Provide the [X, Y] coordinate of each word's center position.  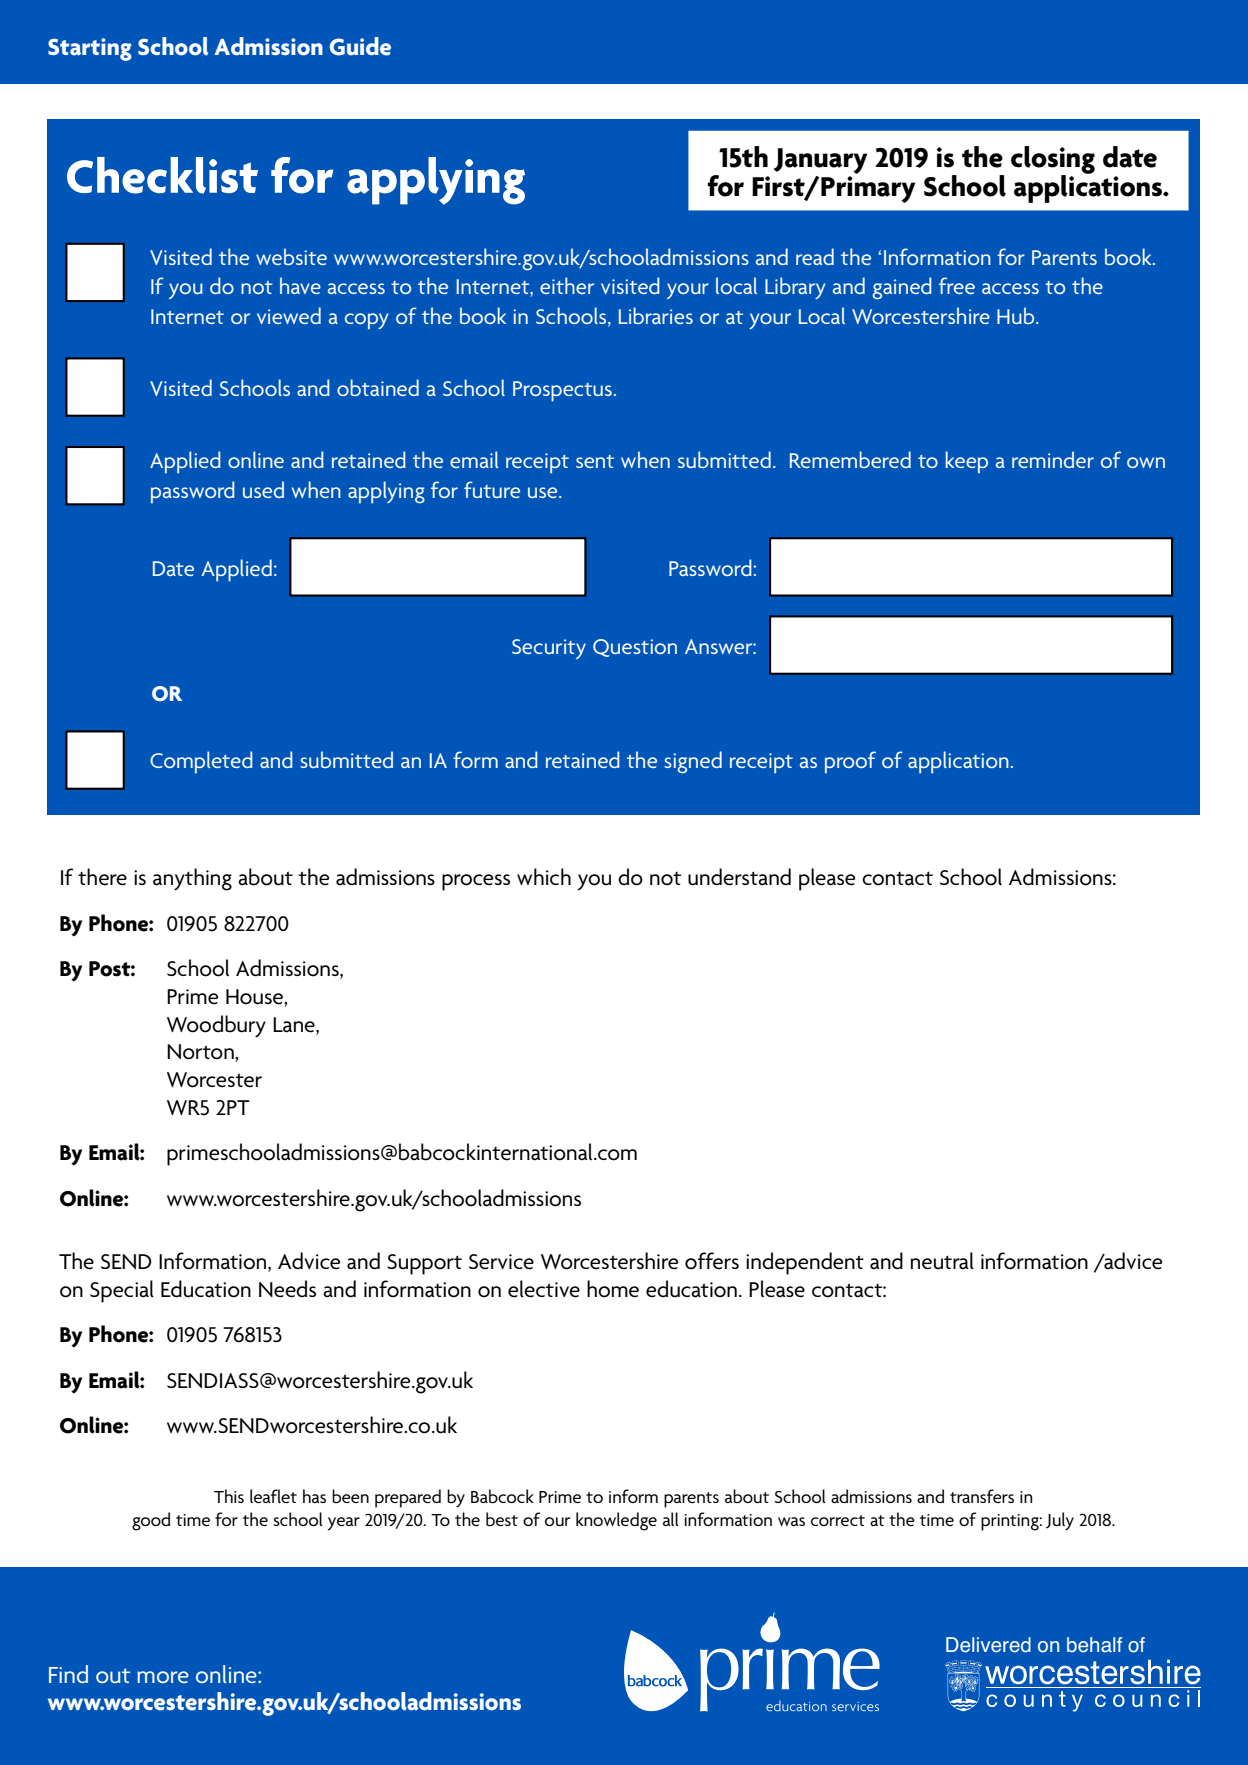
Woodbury [216, 1026]
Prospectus [562, 391]
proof [850, 762]
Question [635, 648]
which [544, 876]
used [263, 489]
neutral [942, 1261]
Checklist [162, 175]
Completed [201, 762]
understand [739, 877]
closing [1053, 161]
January [820, 161]
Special [122, 1291]
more [163, 1677]
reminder [1053, 459]
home [613, 1289]
